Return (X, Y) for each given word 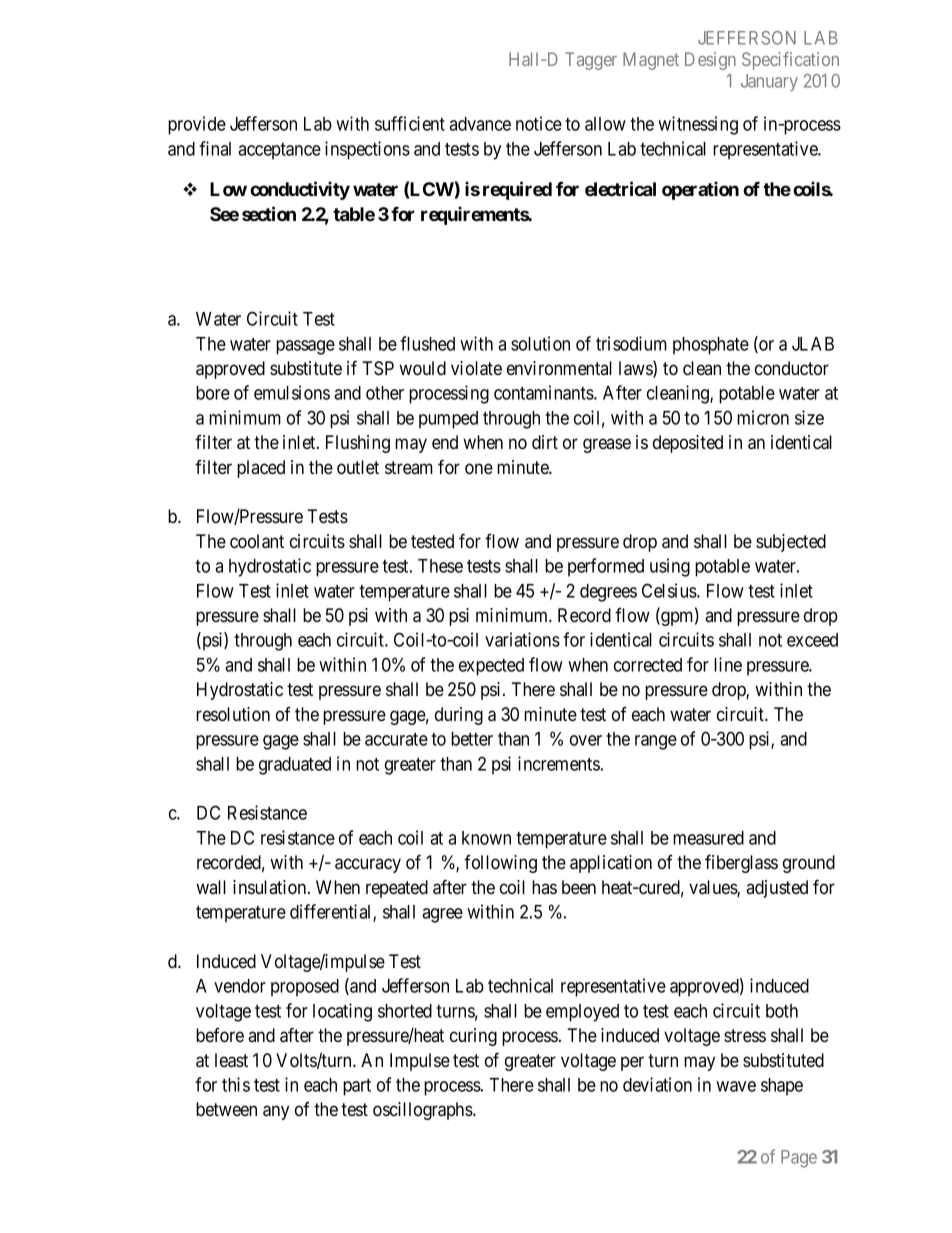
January (769, 82)
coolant (257, 541)
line (728, 664)
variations (522, 639)
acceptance (279, 151)
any (276, 1112)
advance (480, 124)
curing (473, 1037)
